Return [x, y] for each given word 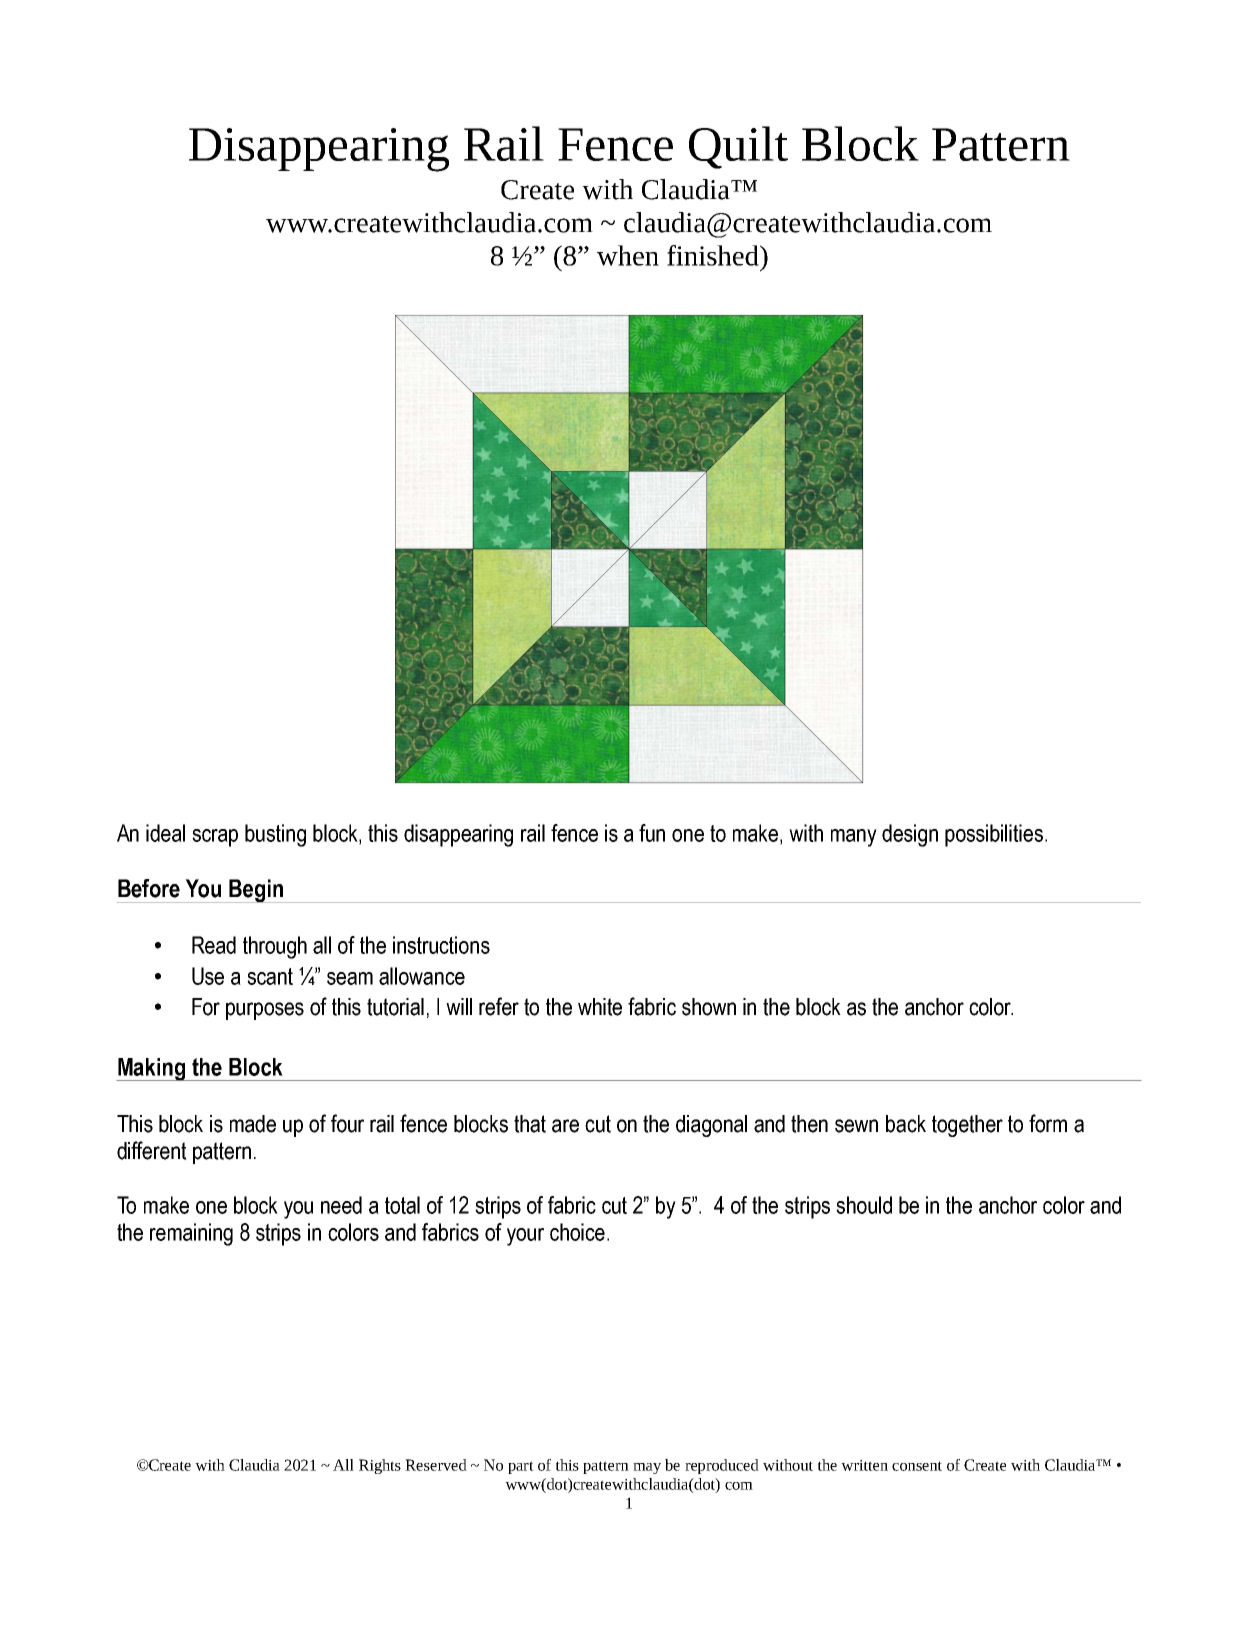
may [647, 1468]
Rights [380, 1466]
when [628, 255]
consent [917, 1466]
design [910, 835]
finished [714, 255]
